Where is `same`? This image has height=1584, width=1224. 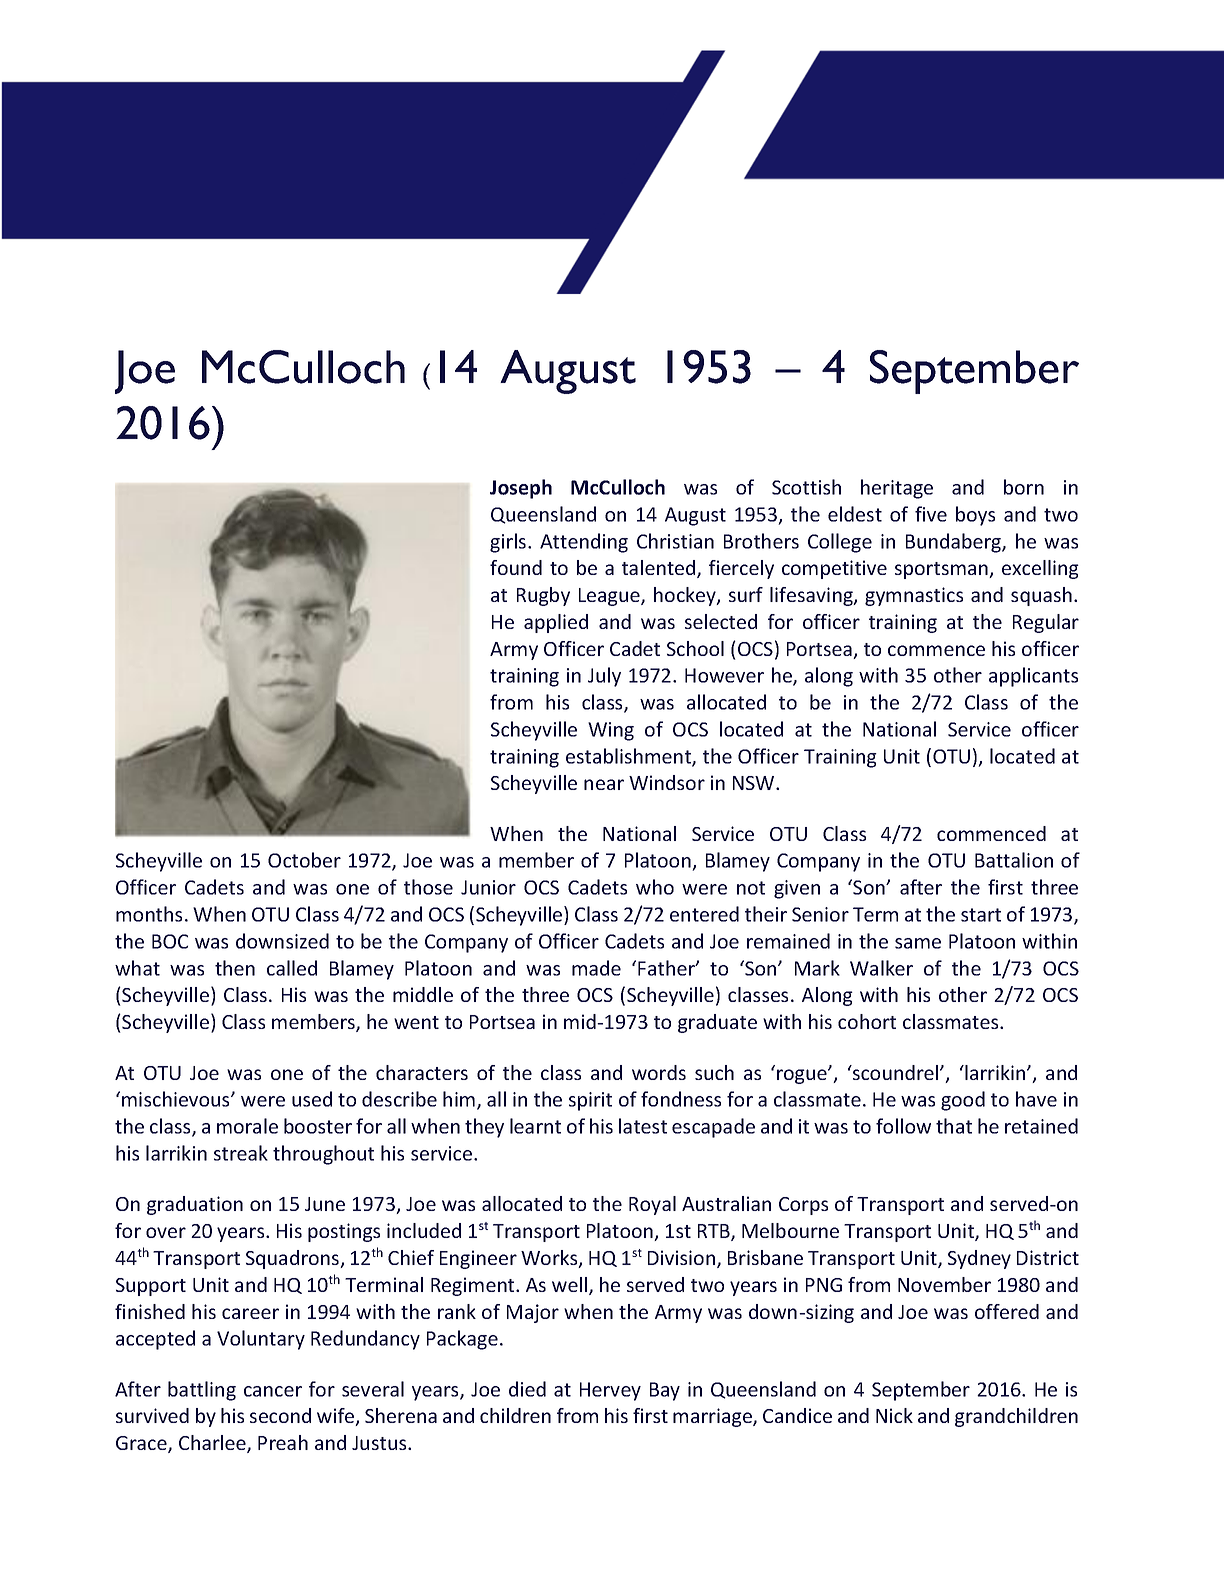 same is located at coordinates (918, 943).
